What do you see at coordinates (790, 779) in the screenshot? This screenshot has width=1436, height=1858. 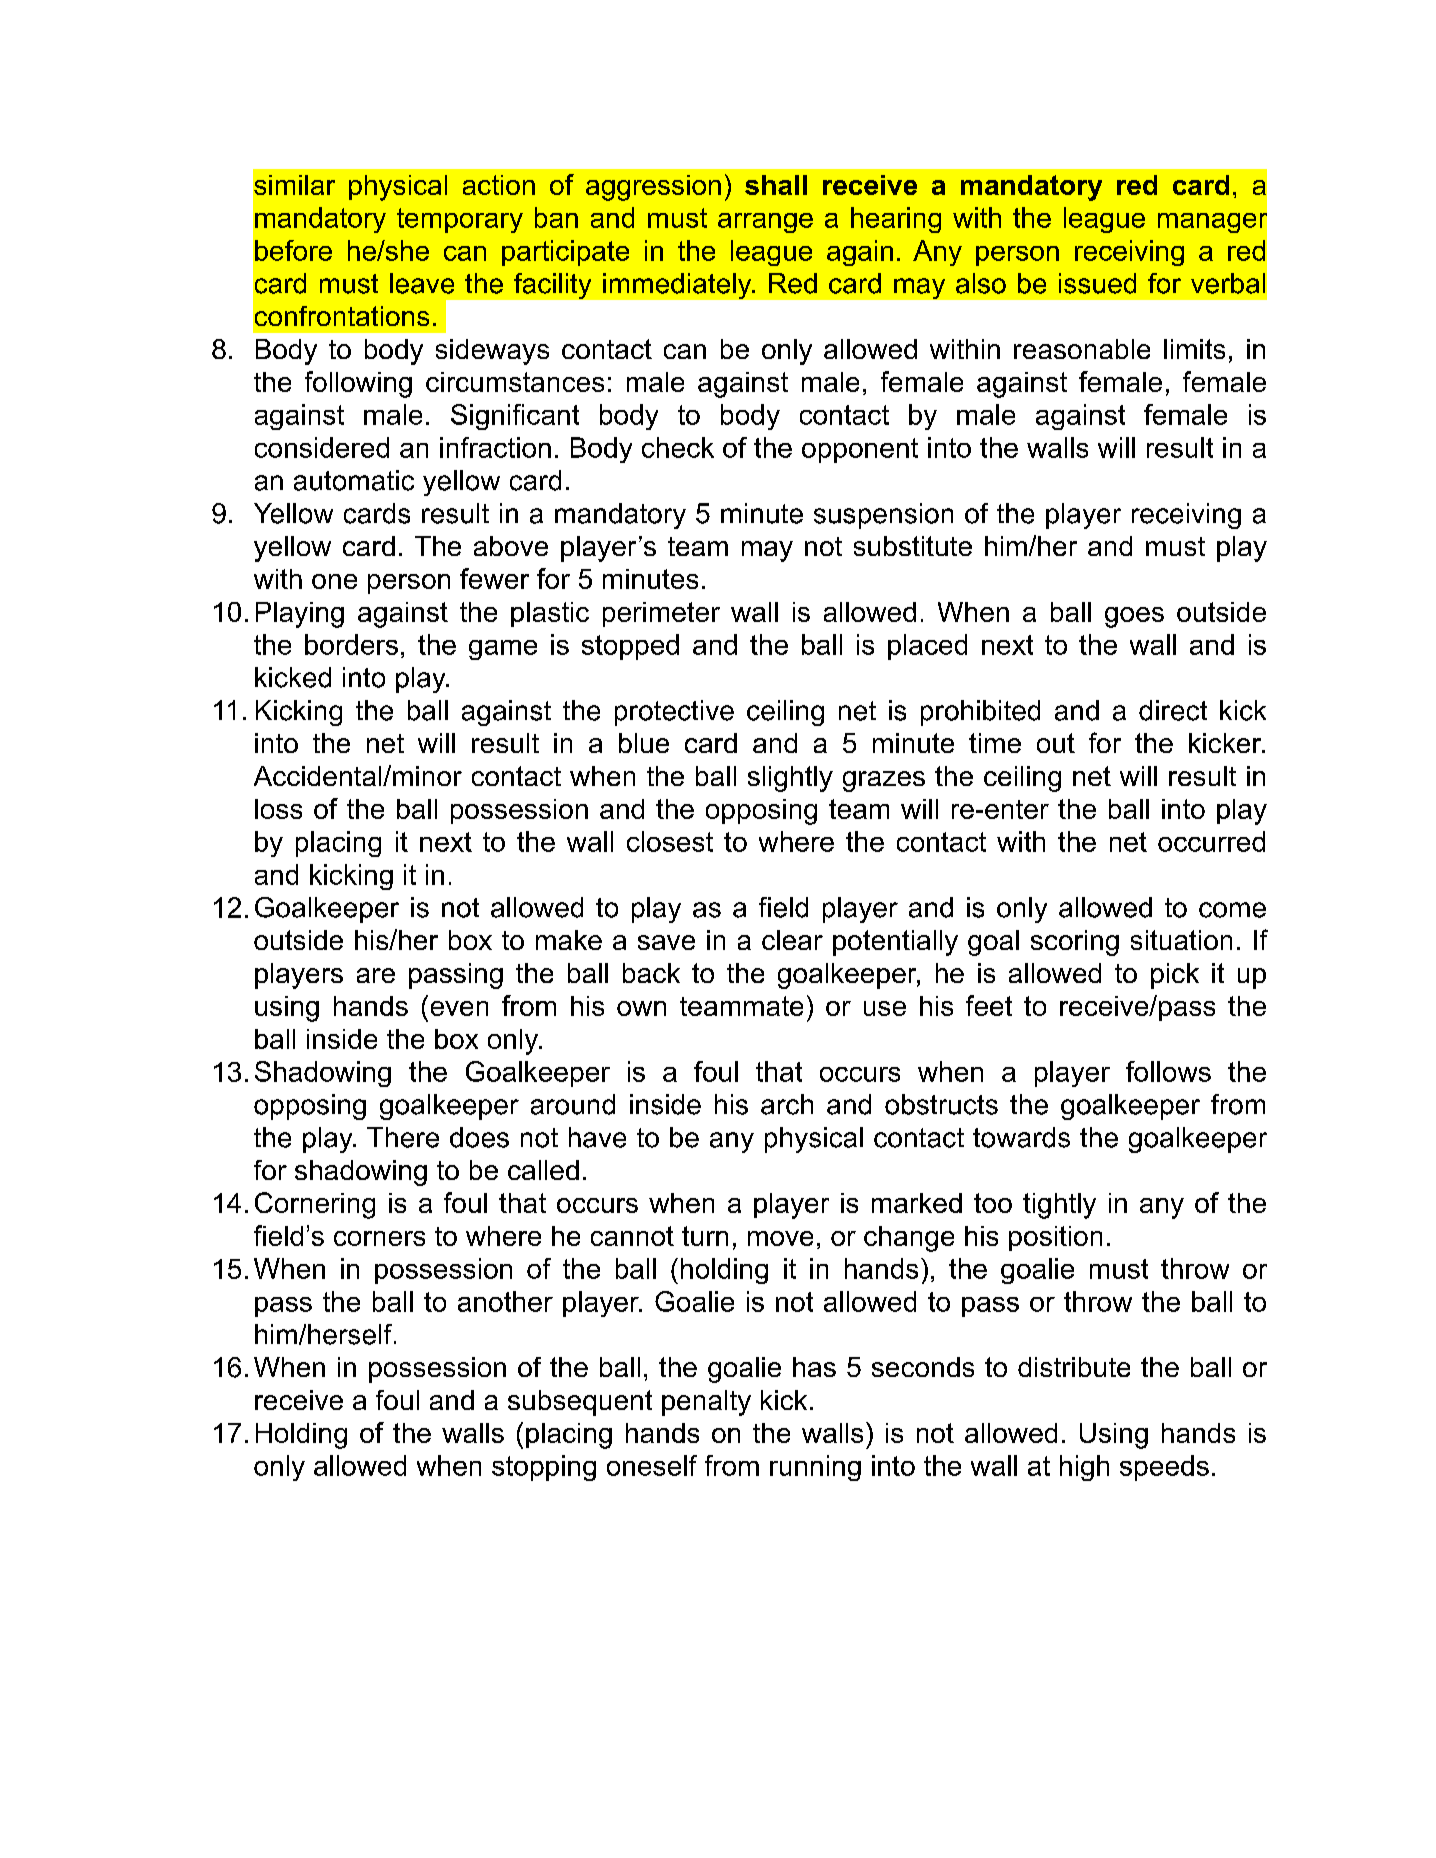 I see `slightly` at bounding box center [790, 779].
